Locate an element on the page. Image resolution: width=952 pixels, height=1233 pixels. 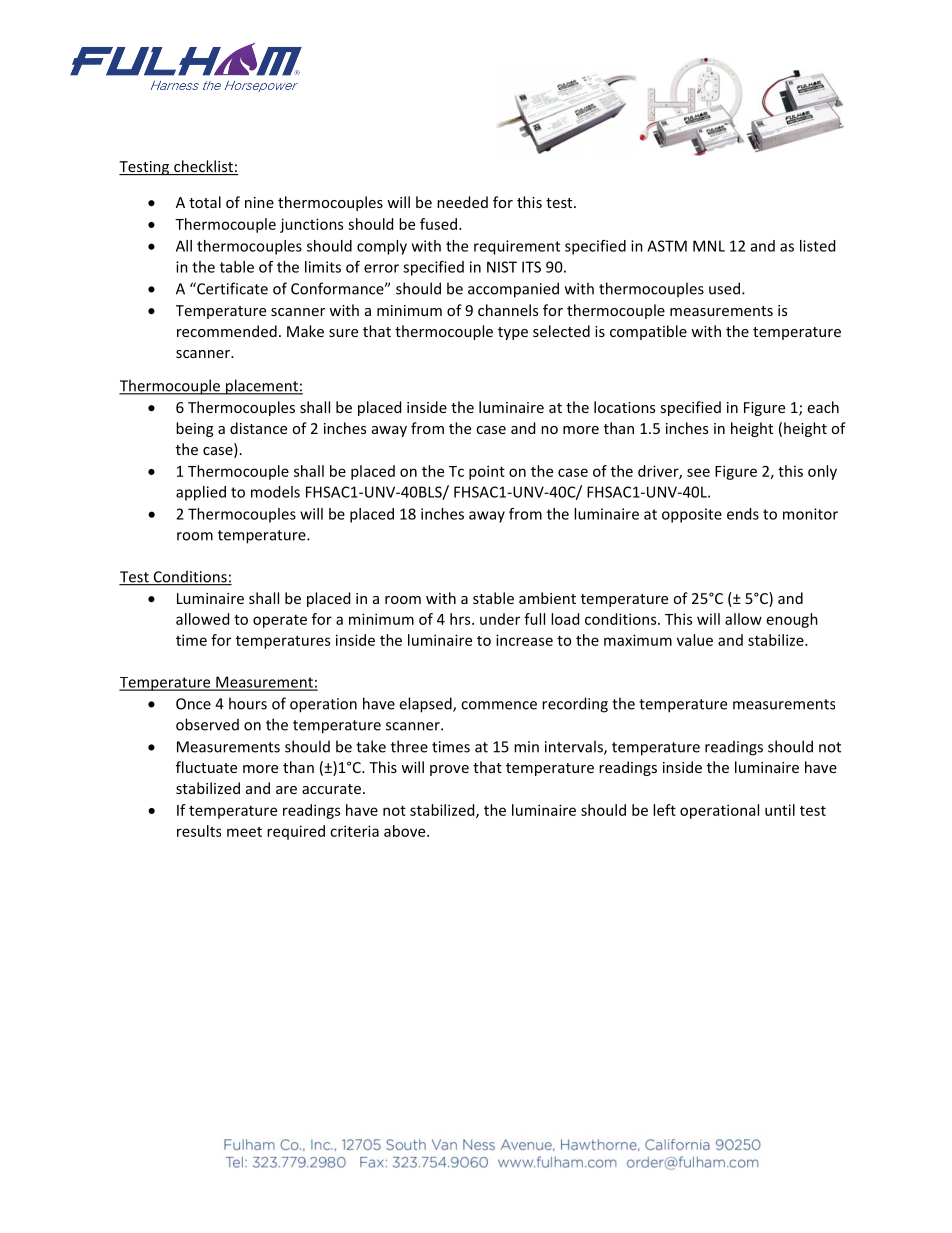
listed is located at coordinates (817, 246).
